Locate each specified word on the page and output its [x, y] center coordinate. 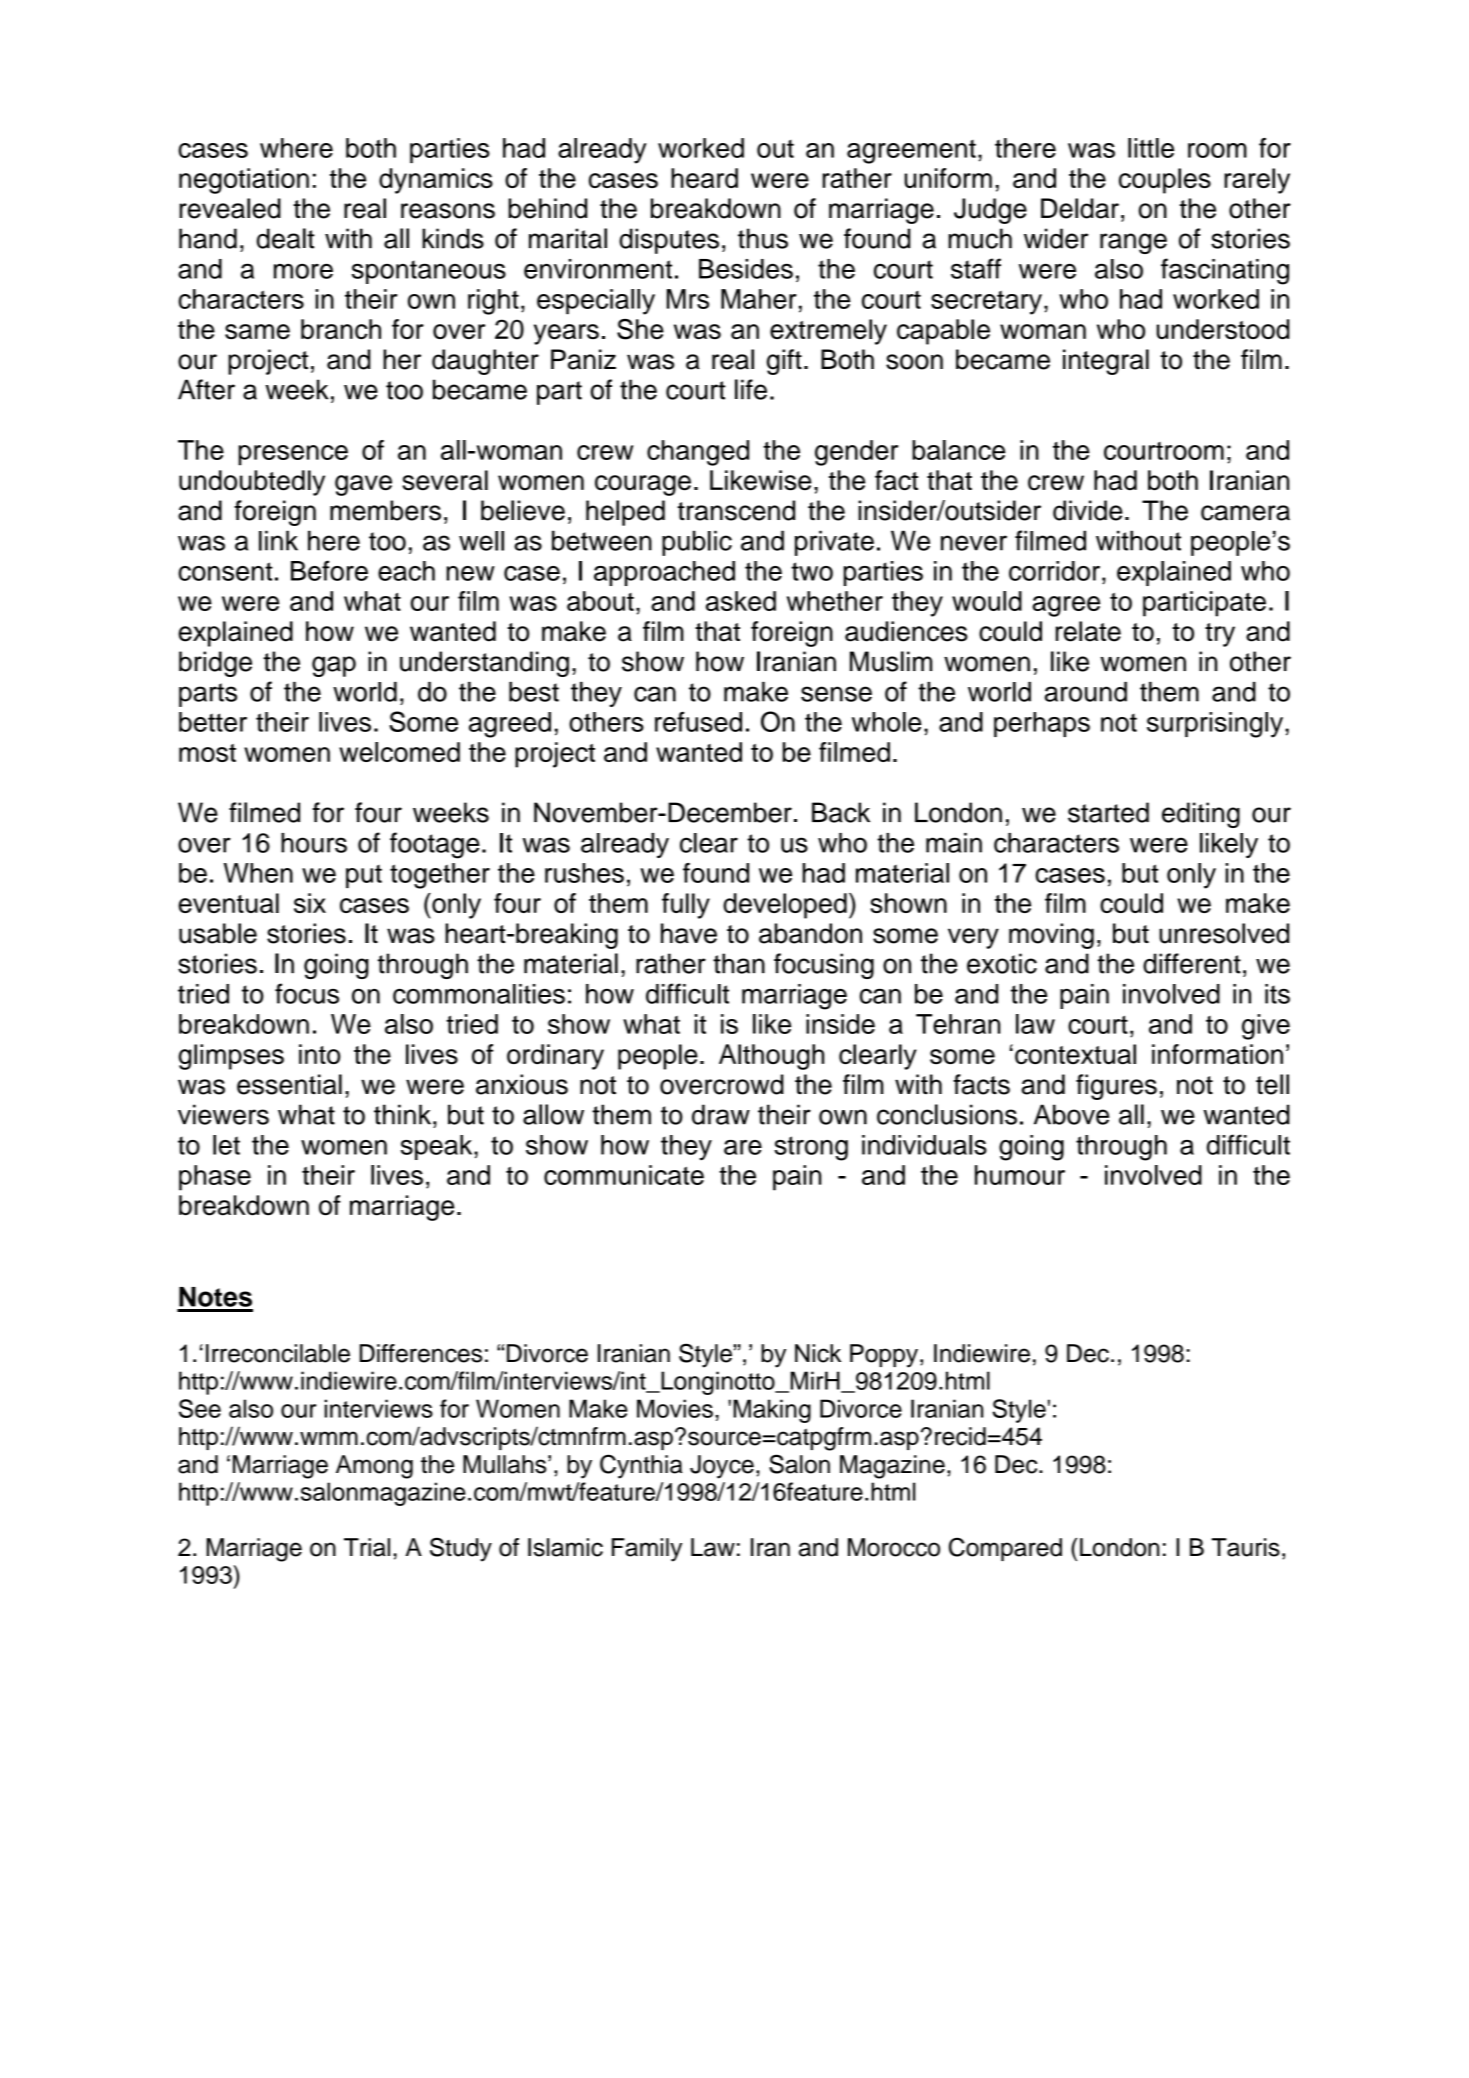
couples [1165, 181]
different [1192, 963]
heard [704, 178]
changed [698, 453]
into [319, 1054]
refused [698, 722]
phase [215, 1178]
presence [293, 455]
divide [1088, 510]
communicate [624, 1175]
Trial [367, 1547]
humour [1020, 1175]
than [739, 963]
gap [334, 666]
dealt [286, 238]
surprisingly [1216, 725]
